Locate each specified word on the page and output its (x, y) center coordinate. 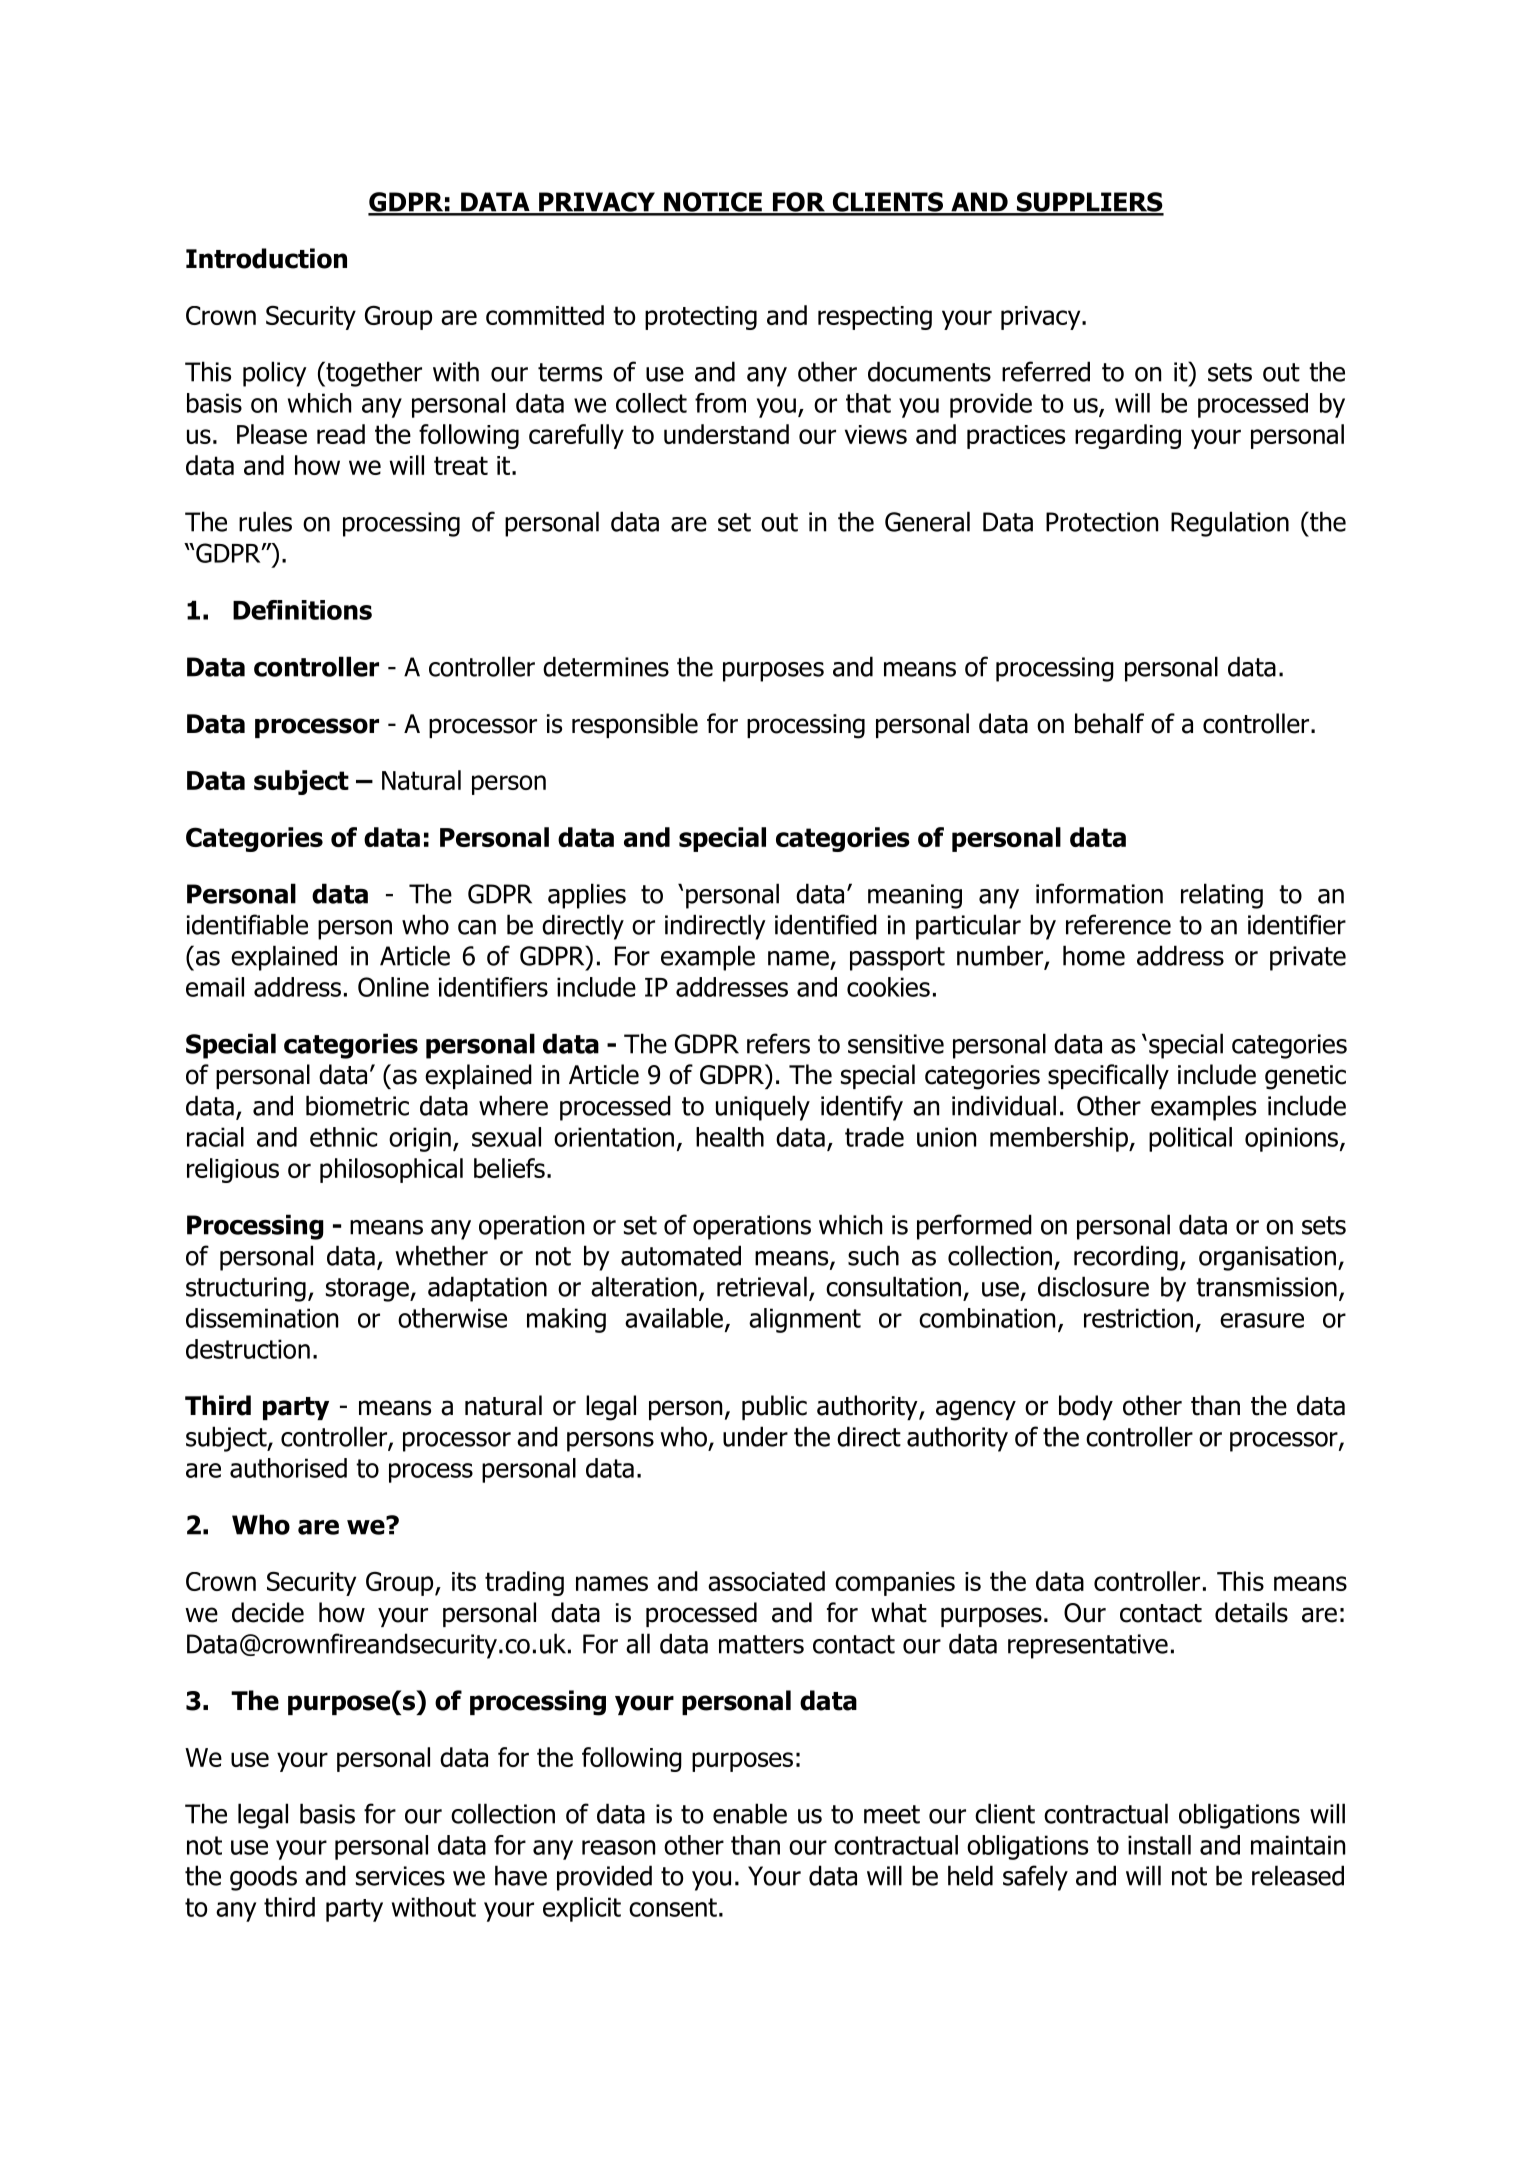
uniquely (763, 1108)
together (373, 374)
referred (1046, 371)
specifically (1108, 1076)
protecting (701, 318)
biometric (357, 1105)
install (1159, 1845)
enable (750, 1813)
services (400, 1876)
